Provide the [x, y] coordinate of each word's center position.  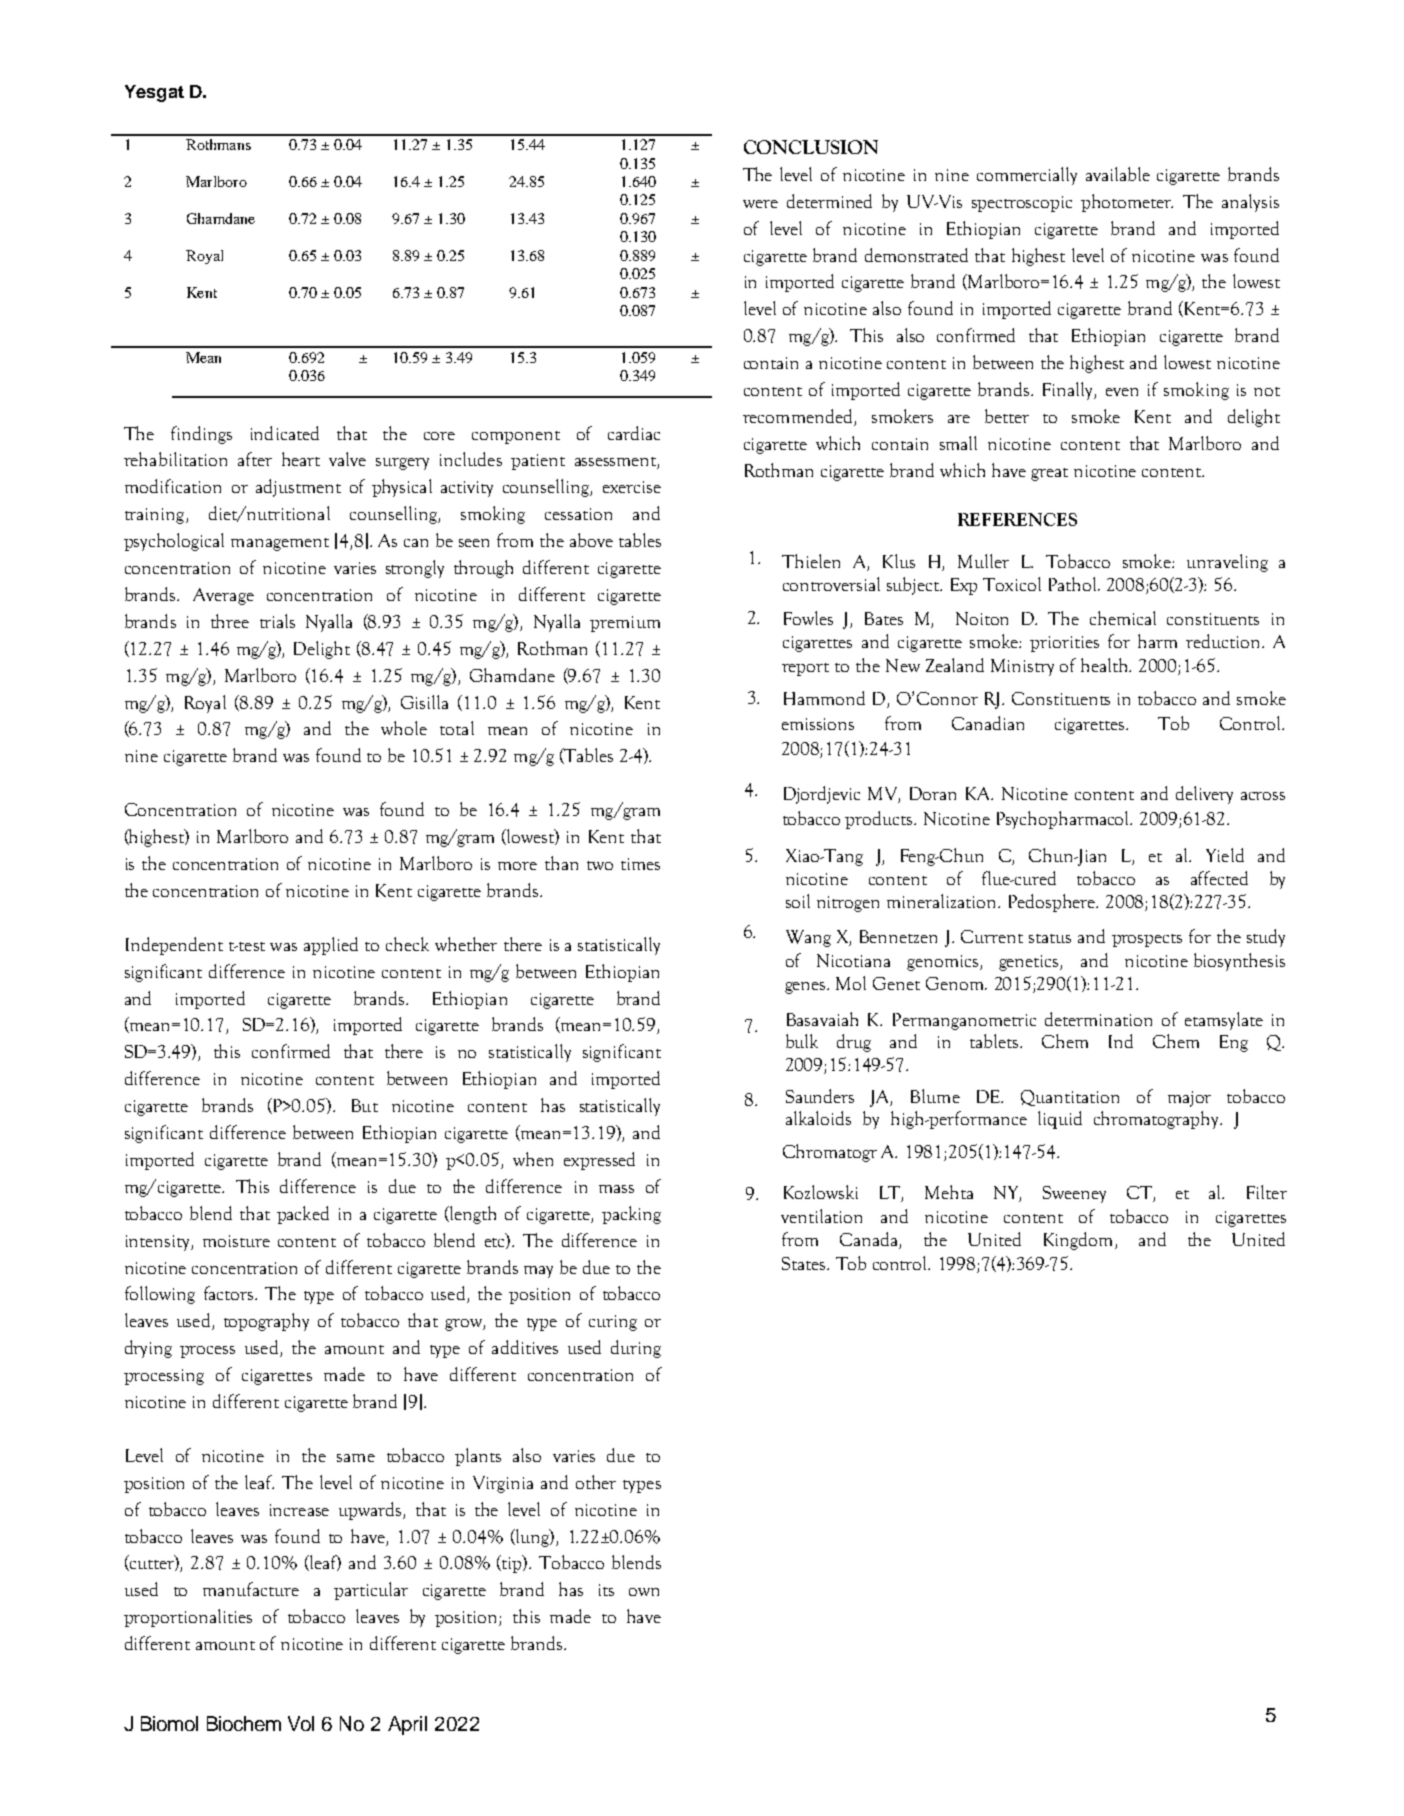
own [644, 1592]
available [1118, 174]
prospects [1147, 940]
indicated [285, 433]
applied [331, 946]
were [760, 204]
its [606, 1590]
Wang [808, 938]
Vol [301, 1723]
